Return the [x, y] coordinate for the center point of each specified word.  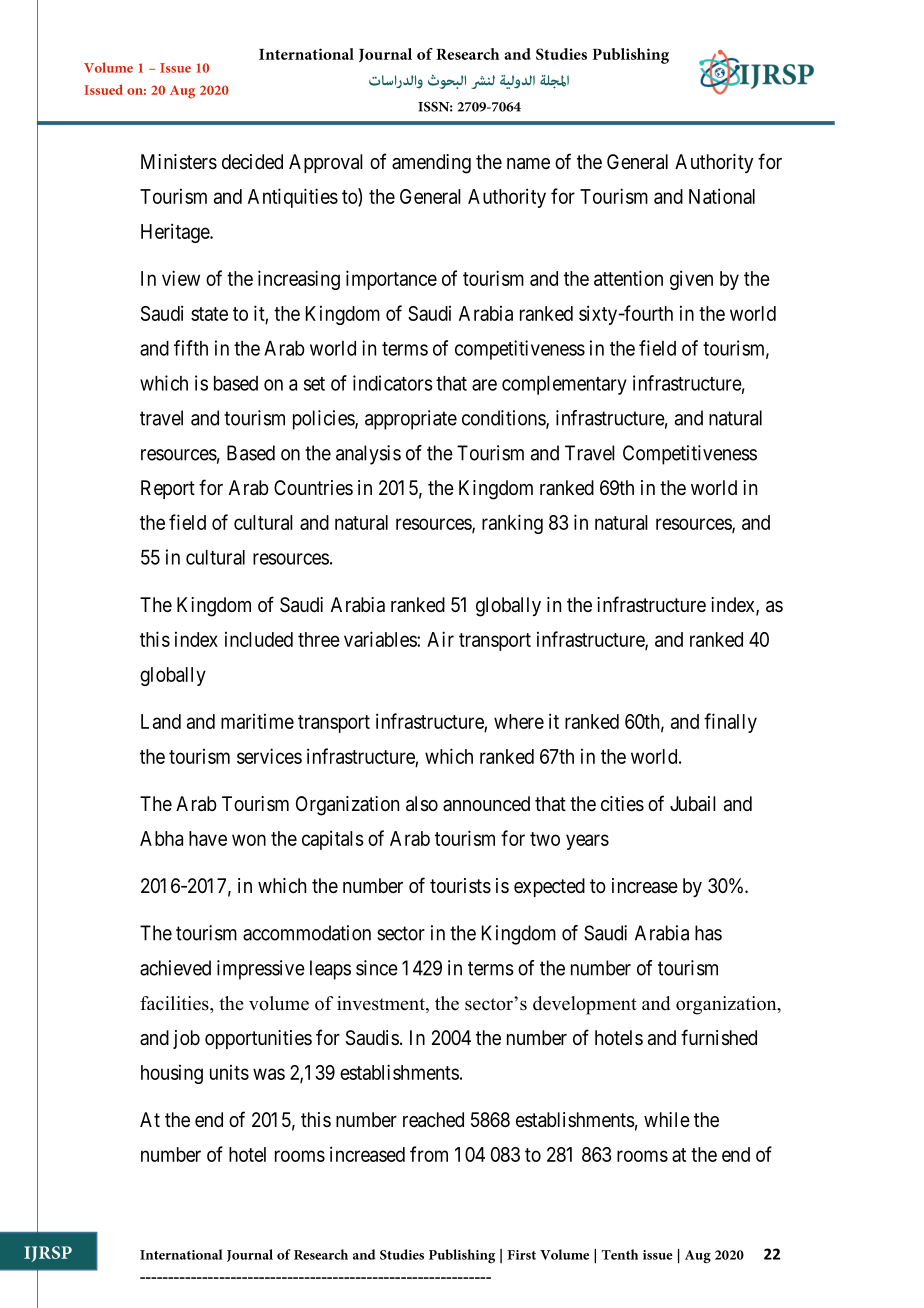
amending [431, 164]
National [722, 196]
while [667, 1119]
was [269, 1074]
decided [252, 162]
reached [433, 1120]
